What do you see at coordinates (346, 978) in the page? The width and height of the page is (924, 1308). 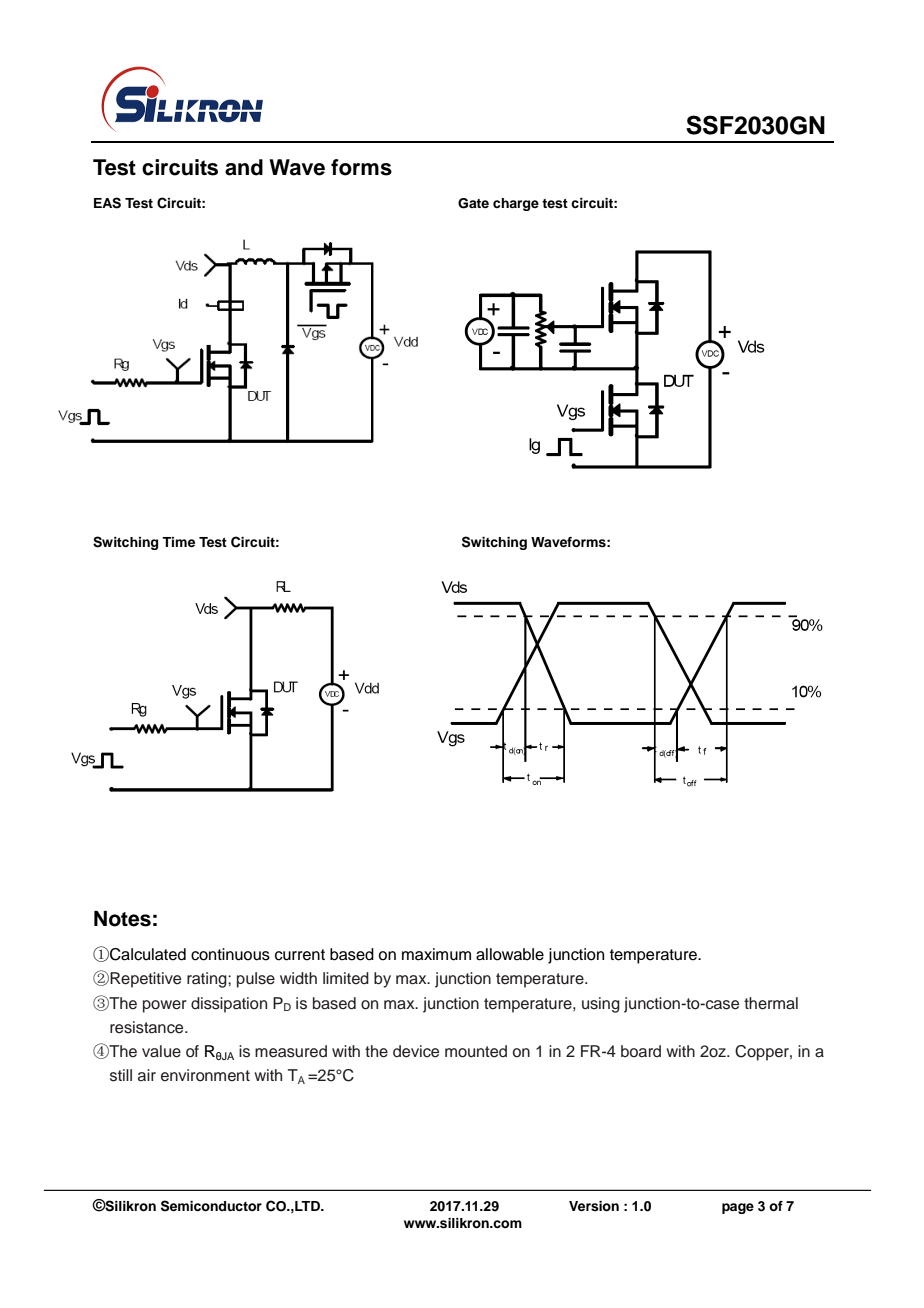 I see `limited` at bounding box center [346, 978].
